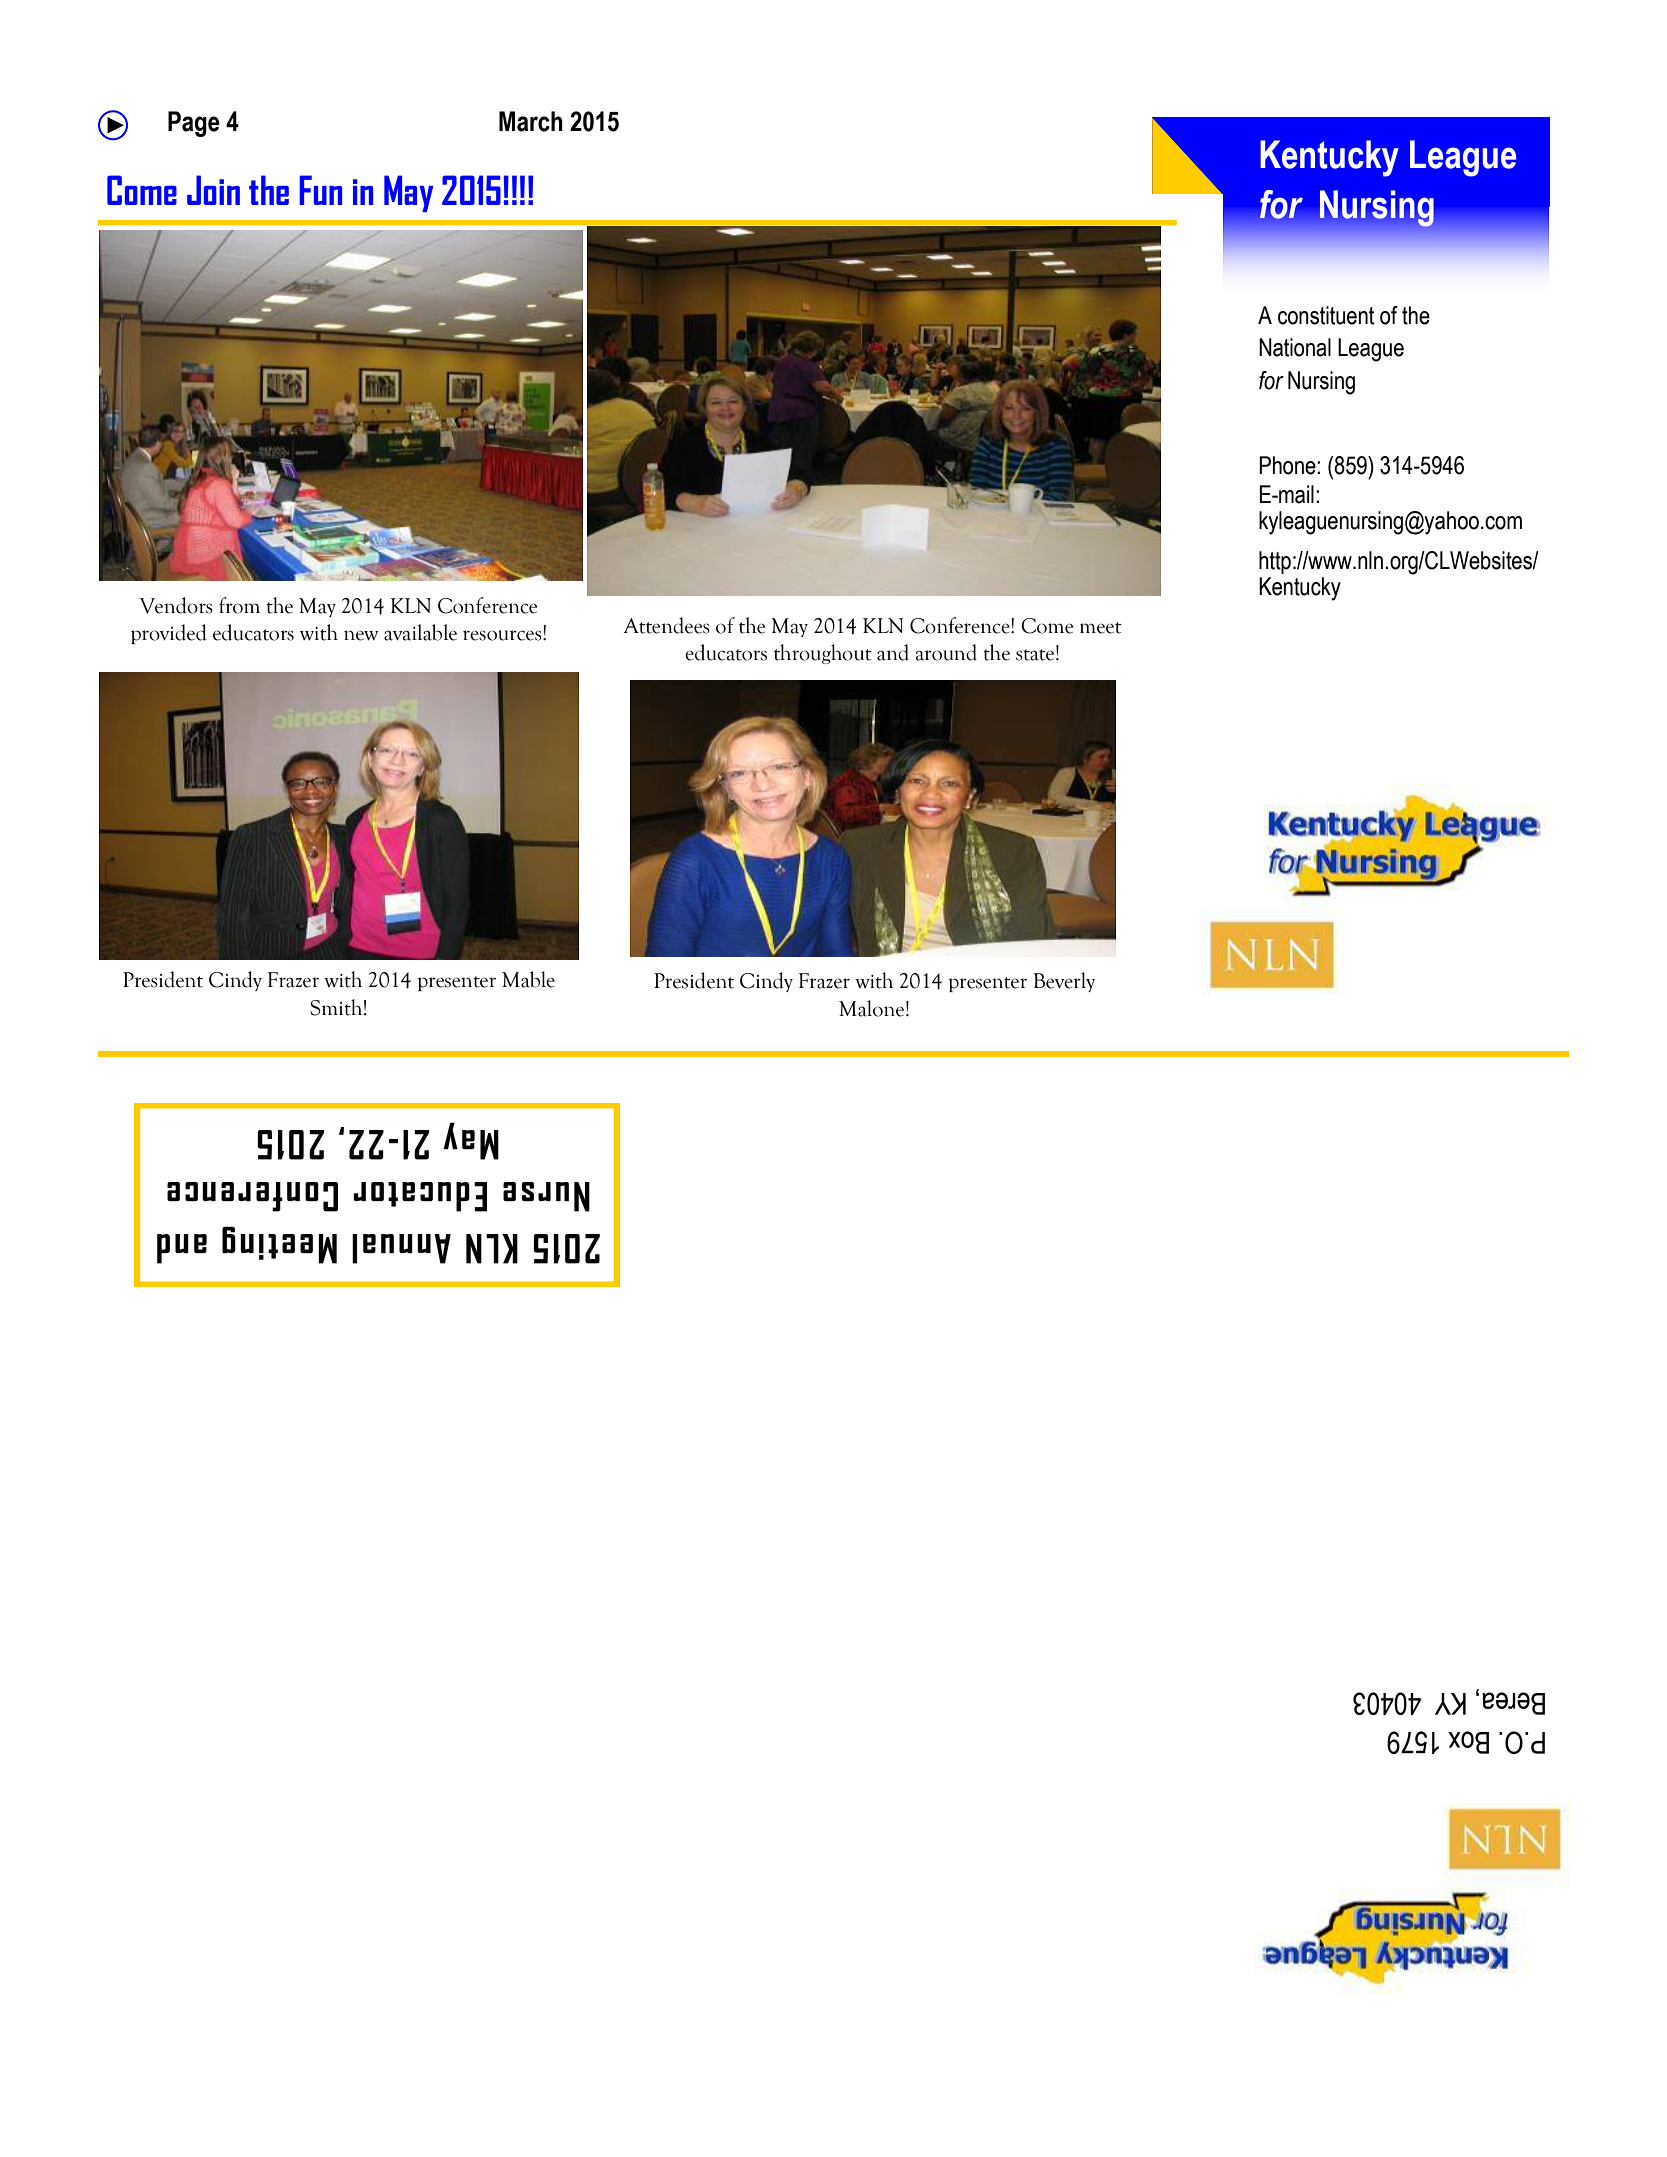 The image size is (1667, 2157). I want to click on constituent, so click(1326, 315).
